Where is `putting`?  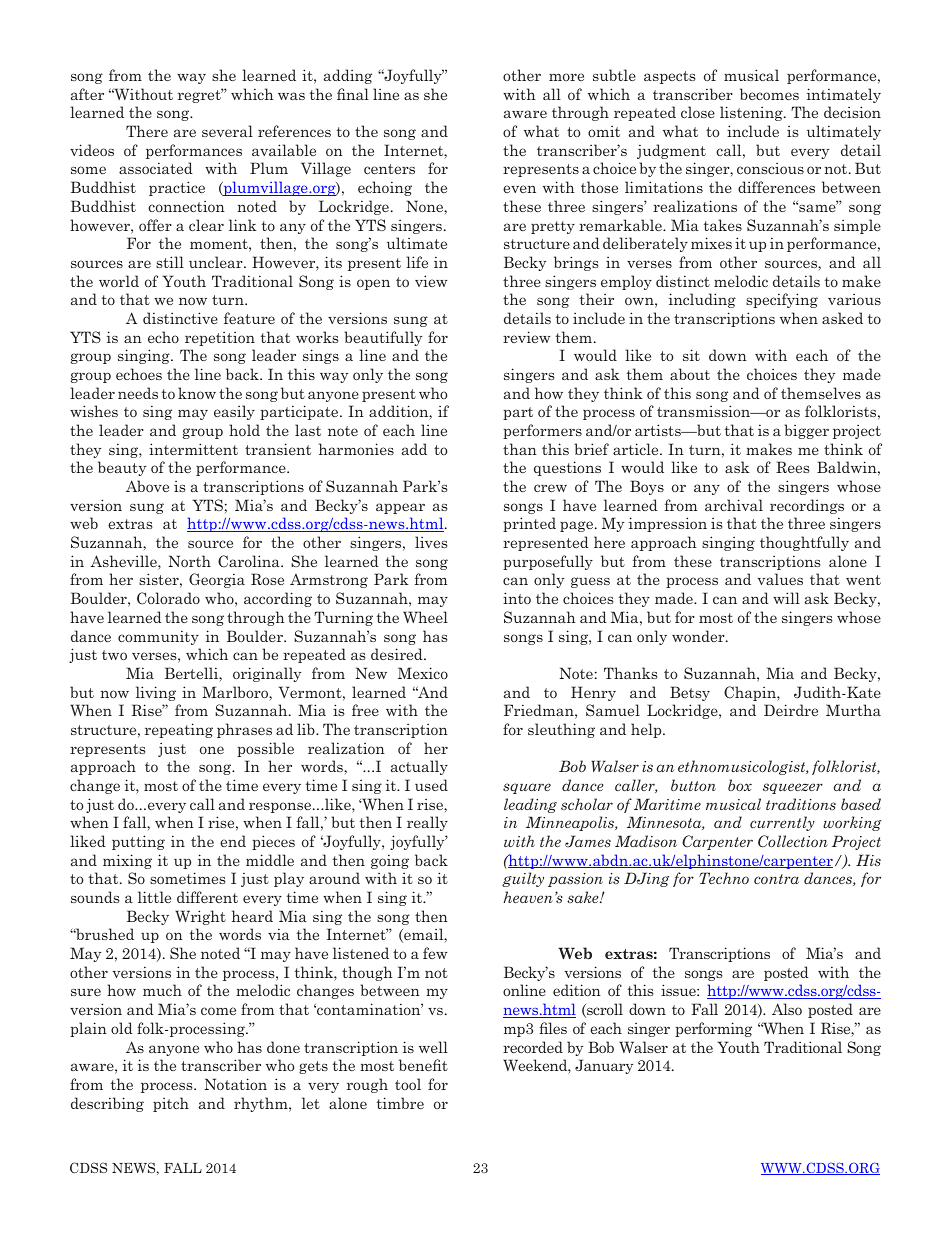 putting is located at coordinates (138, 842).
